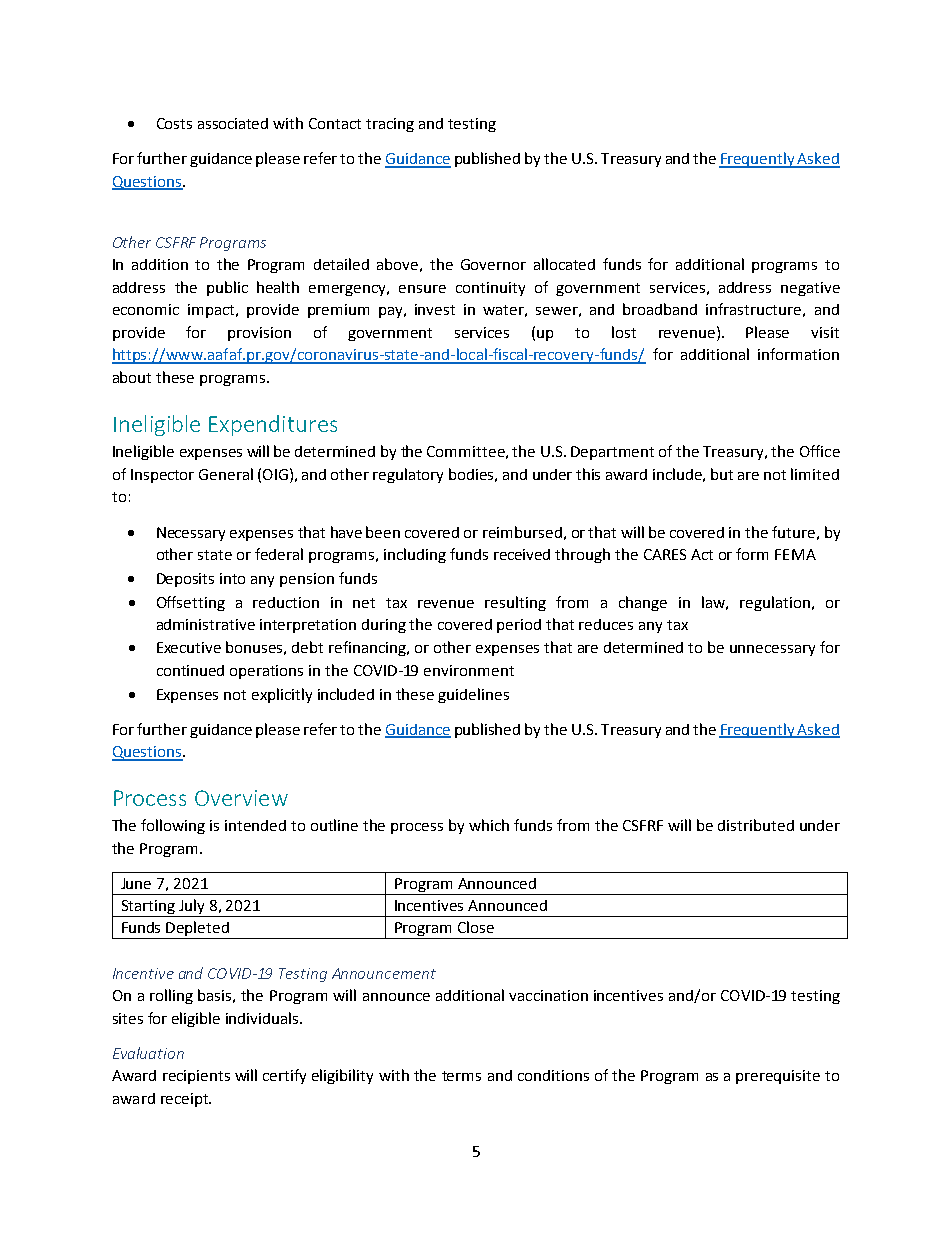  What do you see at coordinates (390, 125) in the image?
I see `tracing` at bounding box center [390, 125].
